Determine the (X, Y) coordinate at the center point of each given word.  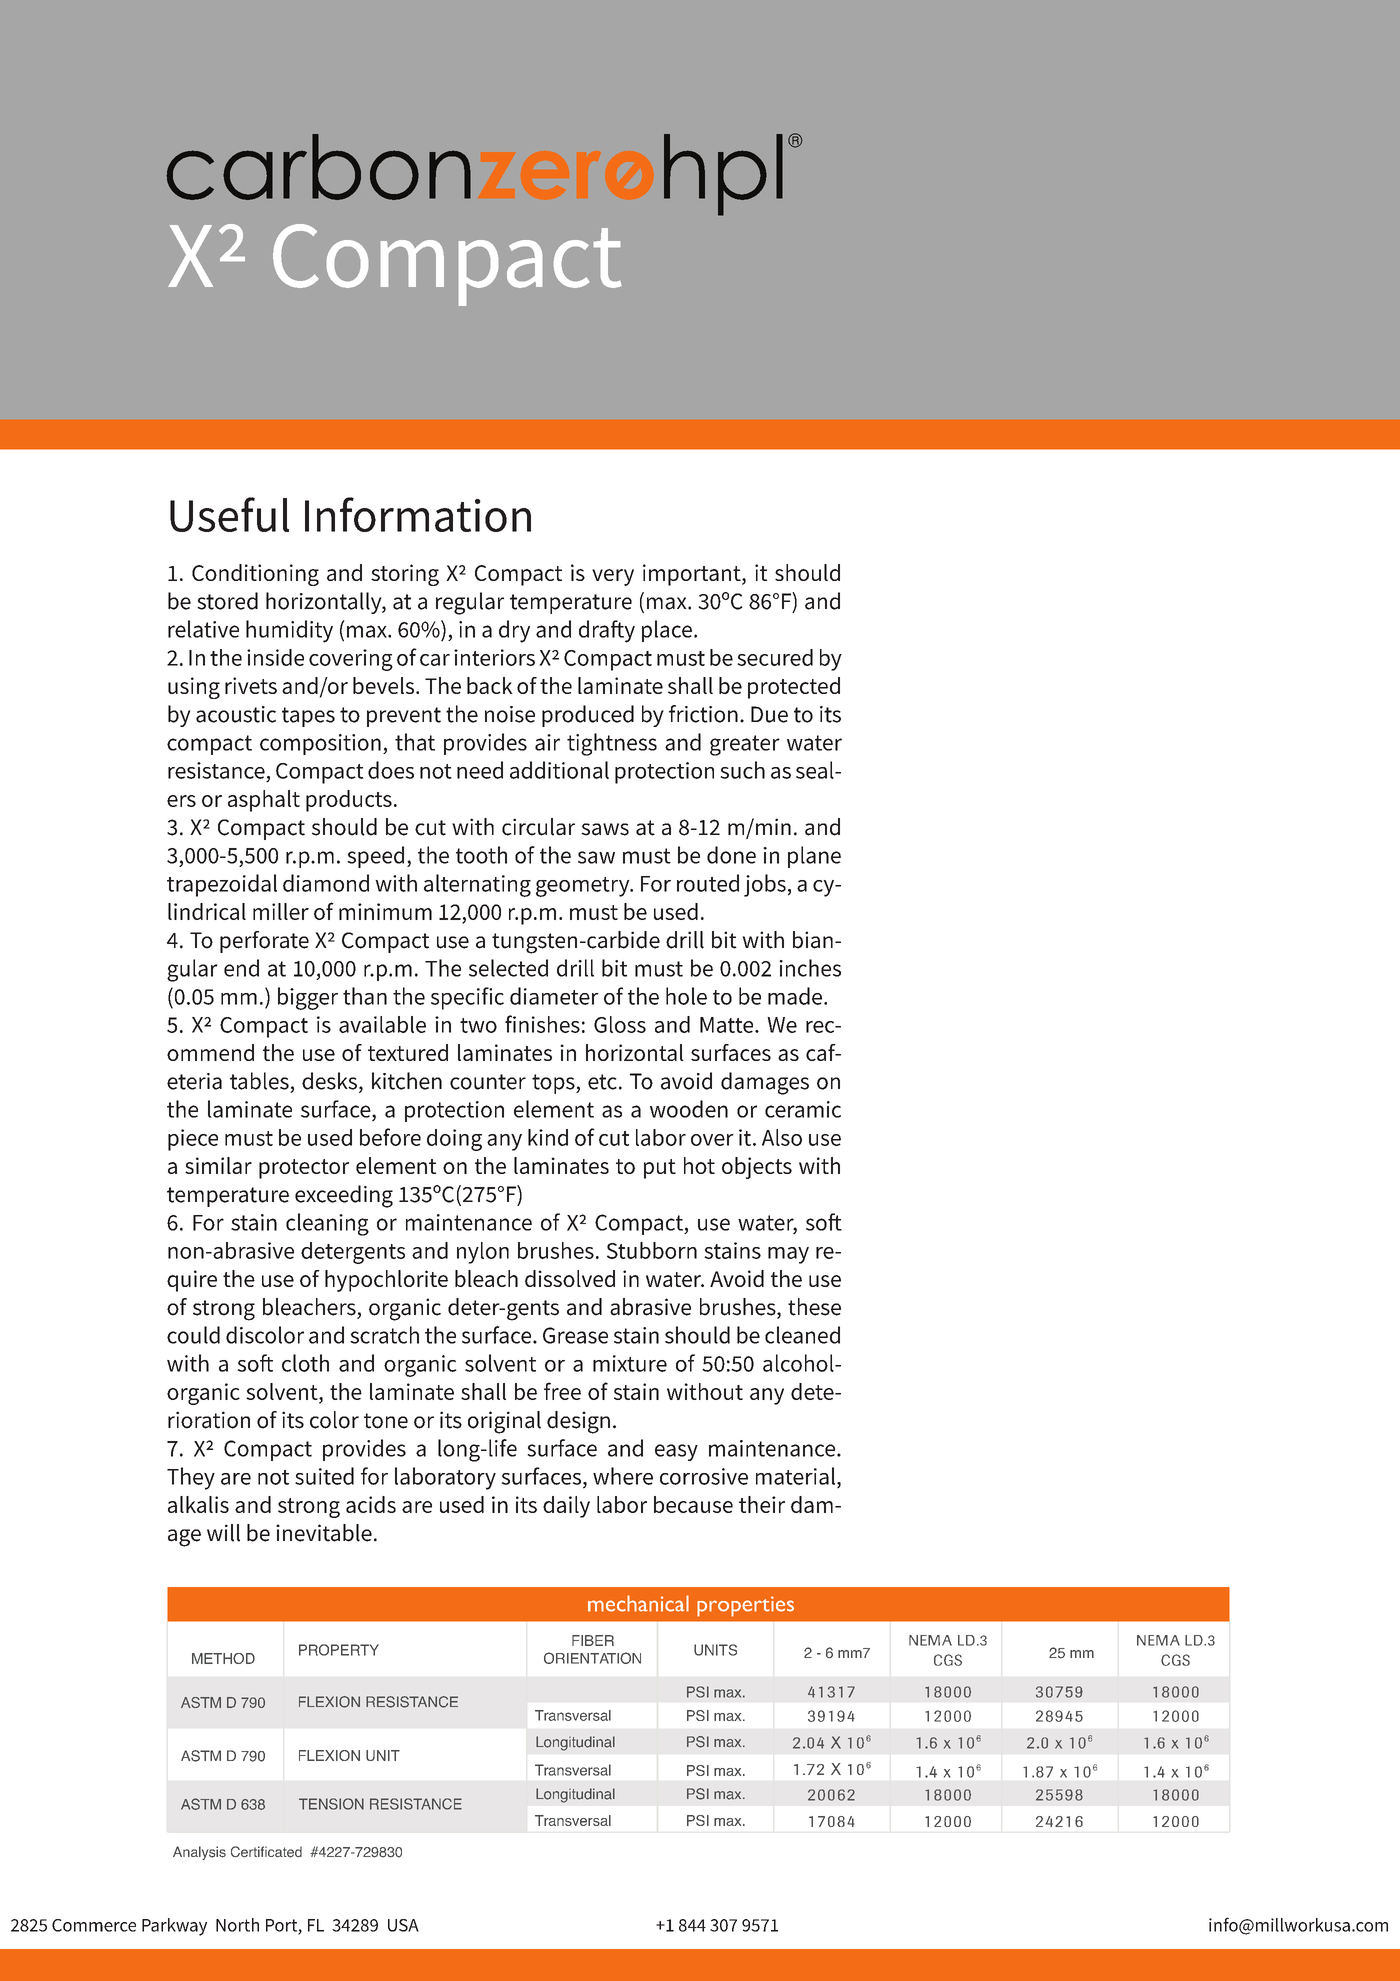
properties (745, 1606)
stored (227, 601)
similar (218, 1165)
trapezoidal (222, 885)
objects (757, 1168)
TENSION (331, 1804)
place (667, 631)
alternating (477, 885)
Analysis (199, 1853)
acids (371, 1504)
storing (405, 575)
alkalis (198, 1504)
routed (708, 883)
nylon (483, 1253)
